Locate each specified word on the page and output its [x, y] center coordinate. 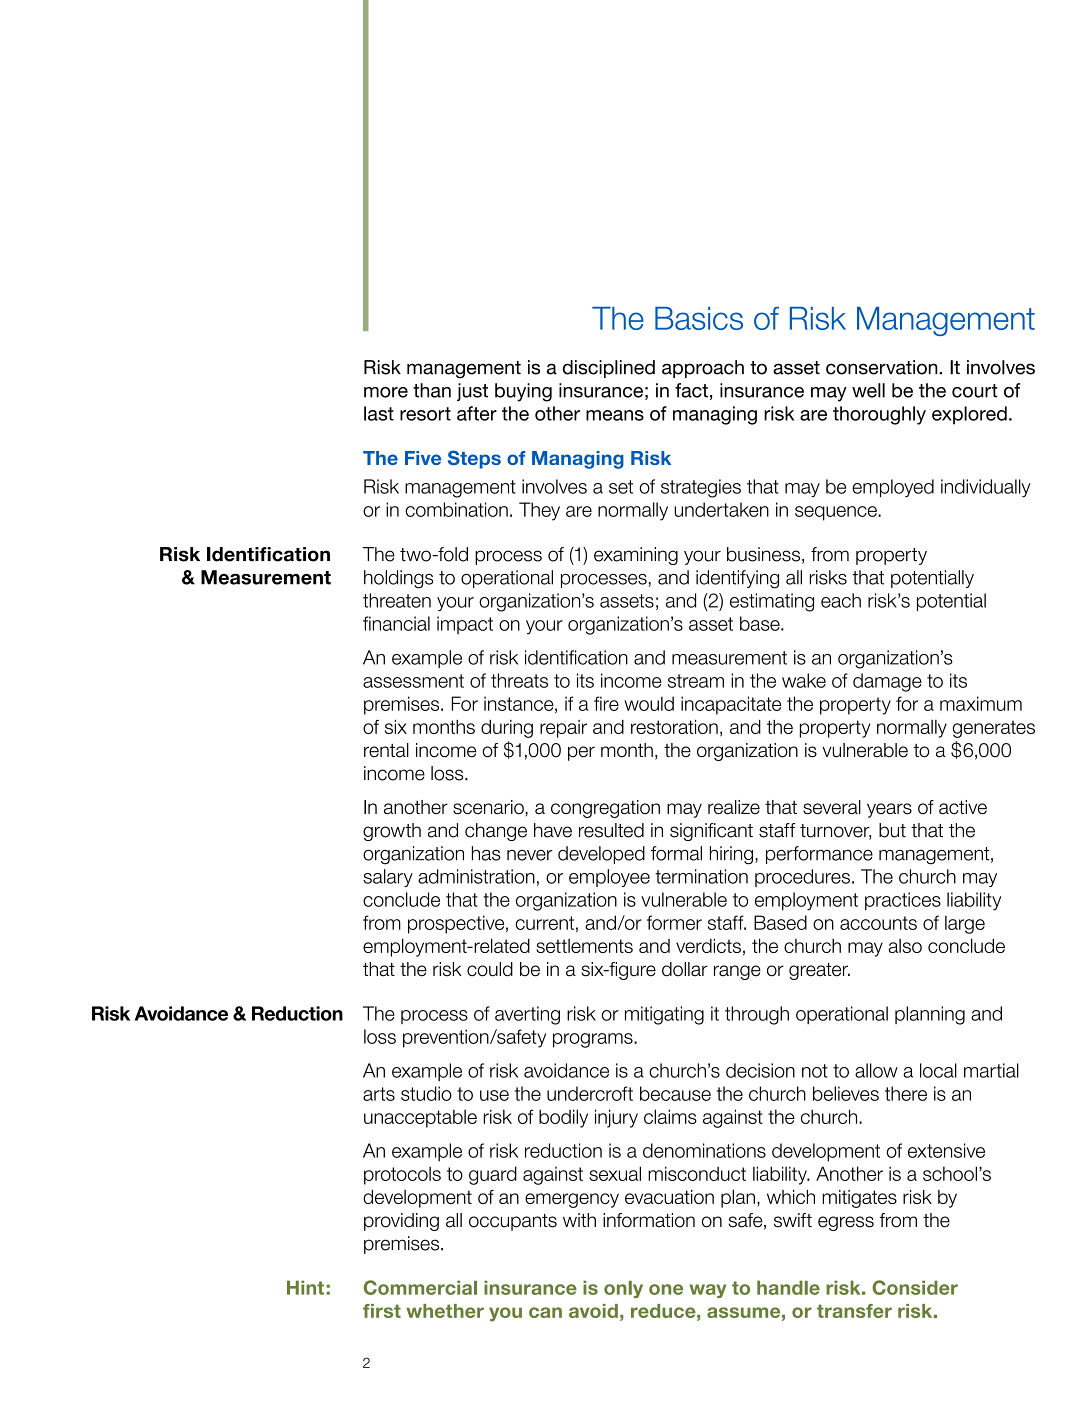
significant [711, 832]
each [841, 600]
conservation [883, 367]
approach [703, 369]
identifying [737, 579]
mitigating [664, 1015]
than [432, 390]
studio [426, 1093]
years [889, 810]
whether [445, 1311]
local [938, 1070]
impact [465, 625]
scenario [489, 807]
